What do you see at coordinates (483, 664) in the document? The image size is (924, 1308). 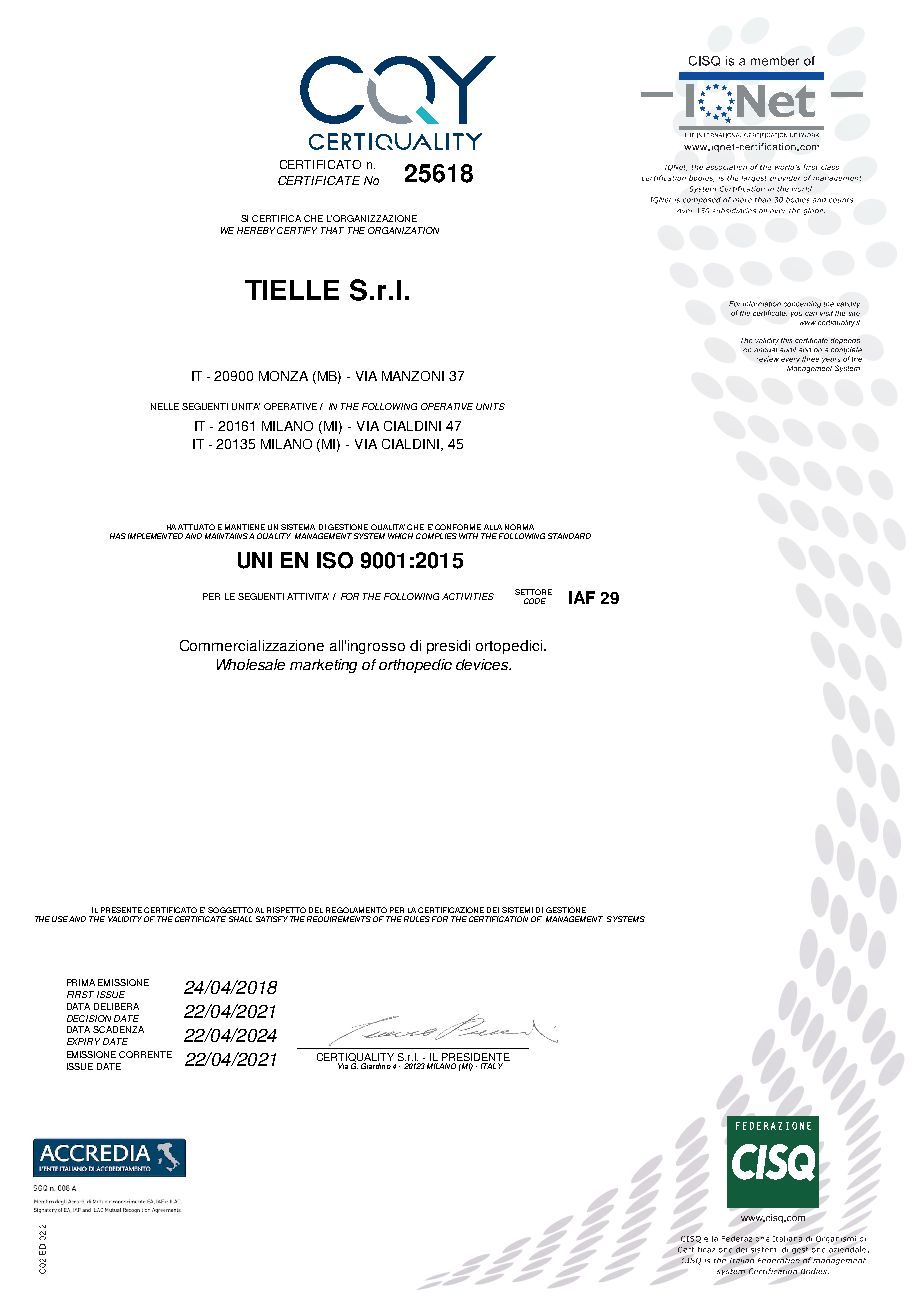 I see `devices` at bounding box center [483, 664].
